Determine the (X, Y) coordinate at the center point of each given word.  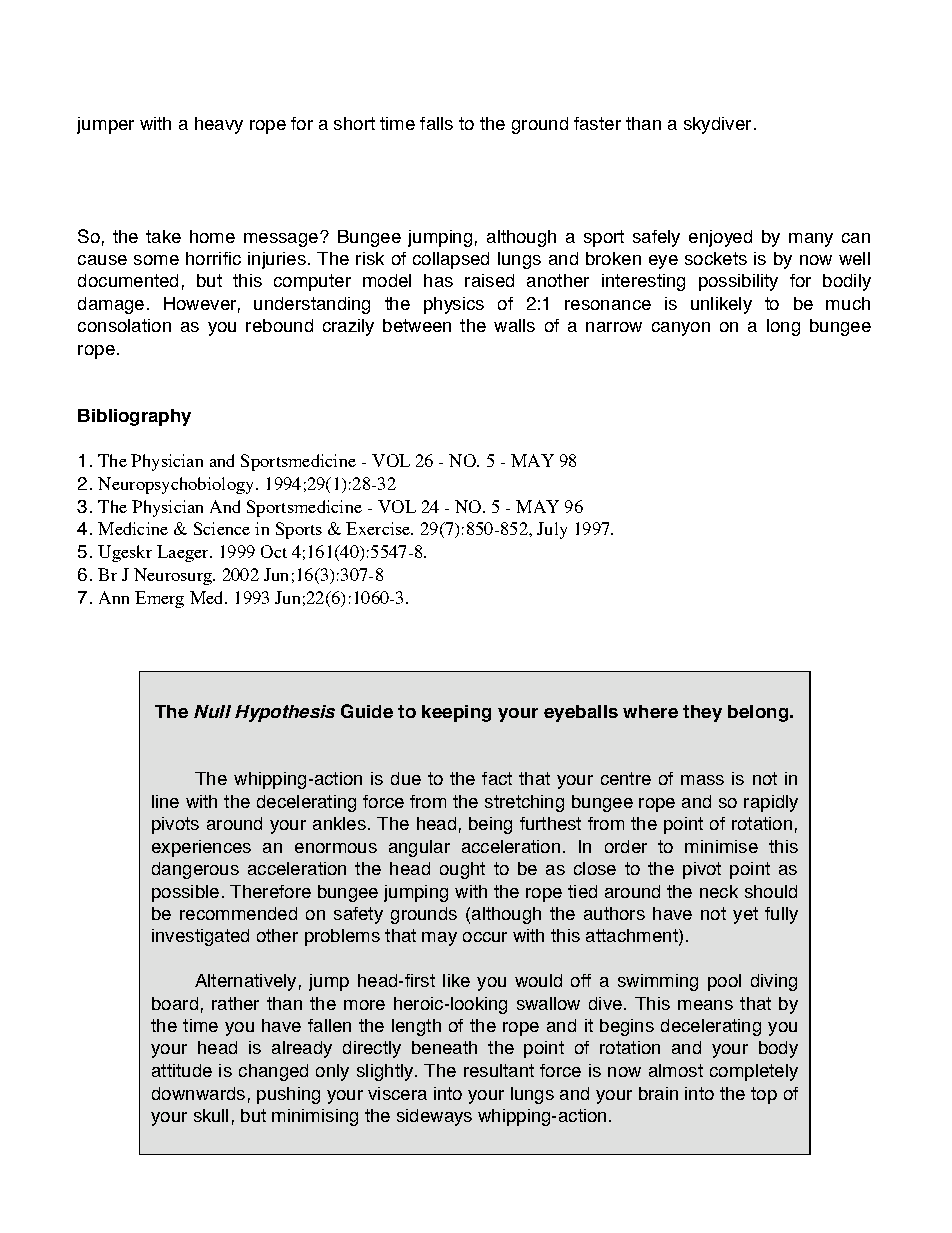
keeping (456, 713)
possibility (738, 282)
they (702, 713)
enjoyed (720, 238)
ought (462, 870)
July (552, 530)
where (650, 711)
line (165, 801)
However (200, 303)
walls (514, 325)
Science (222, 528)
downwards (198, 1093)
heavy (219, 125)
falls (436, 123)
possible (185, 893)
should (771, 891)
